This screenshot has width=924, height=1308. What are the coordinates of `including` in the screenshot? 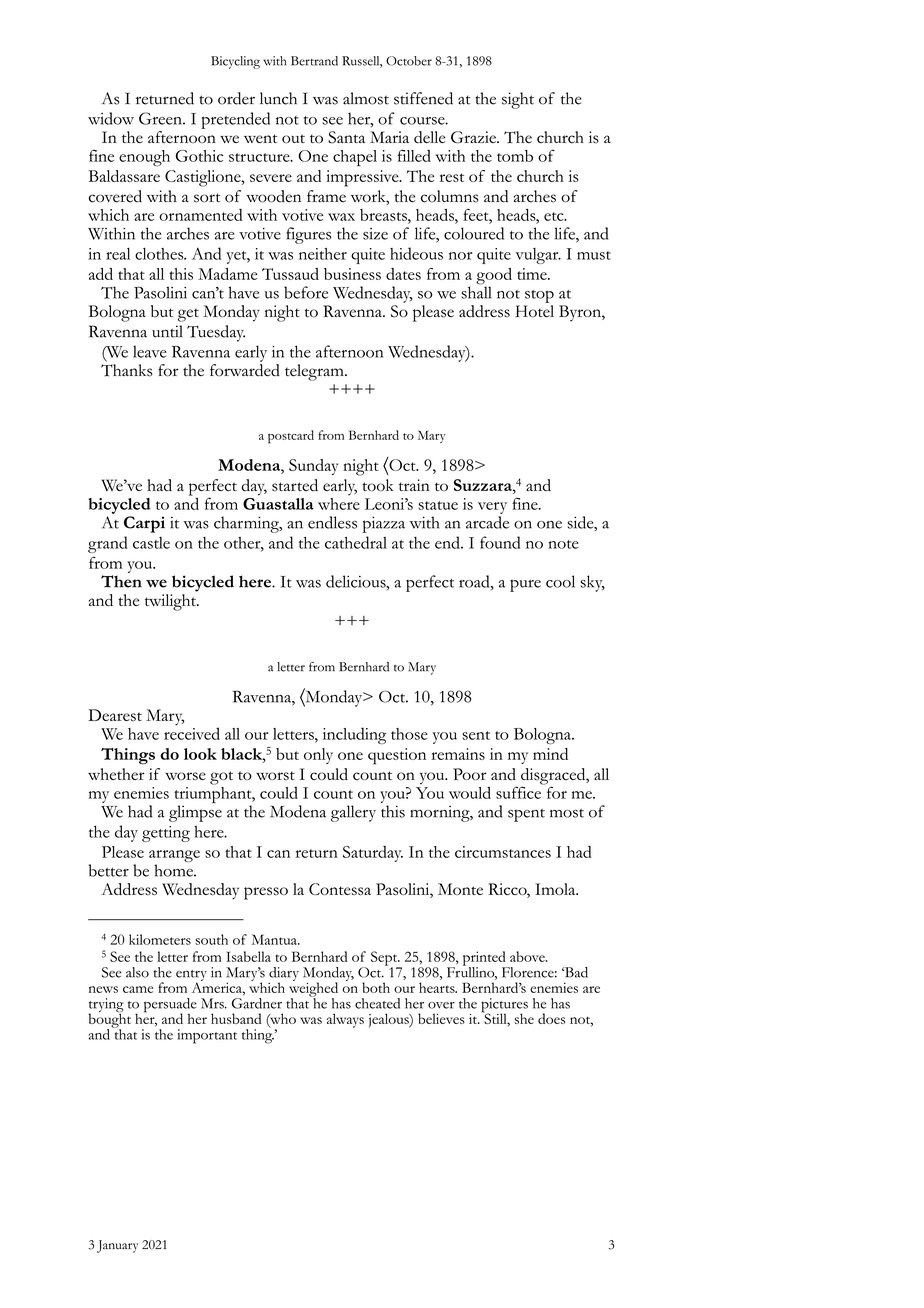 It's located at (355, 735).
